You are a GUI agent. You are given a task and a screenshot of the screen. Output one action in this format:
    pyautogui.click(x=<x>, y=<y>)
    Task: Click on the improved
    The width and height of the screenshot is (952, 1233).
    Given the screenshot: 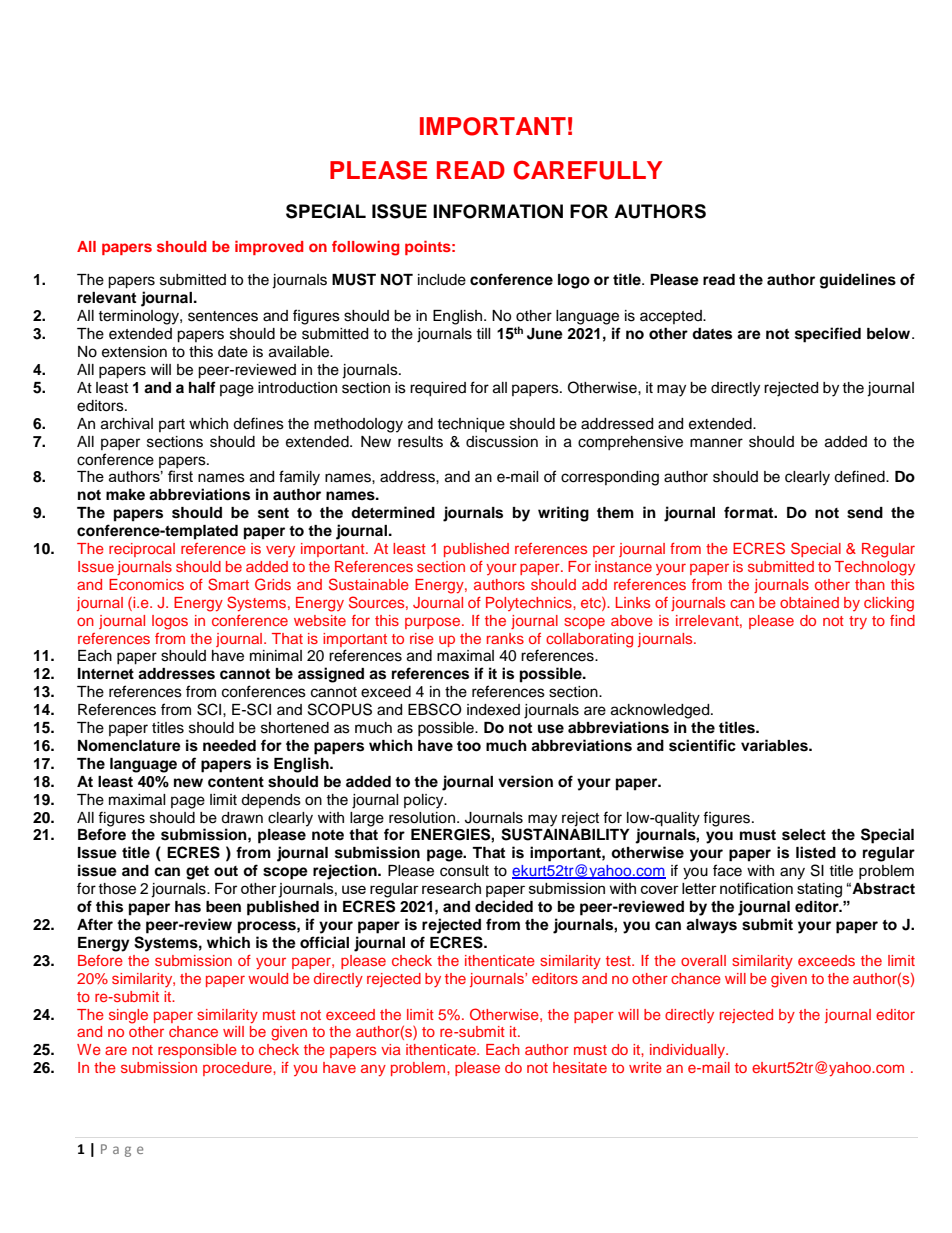 What is the action you would take?
    pyautogui.click(x=269, y=248)
